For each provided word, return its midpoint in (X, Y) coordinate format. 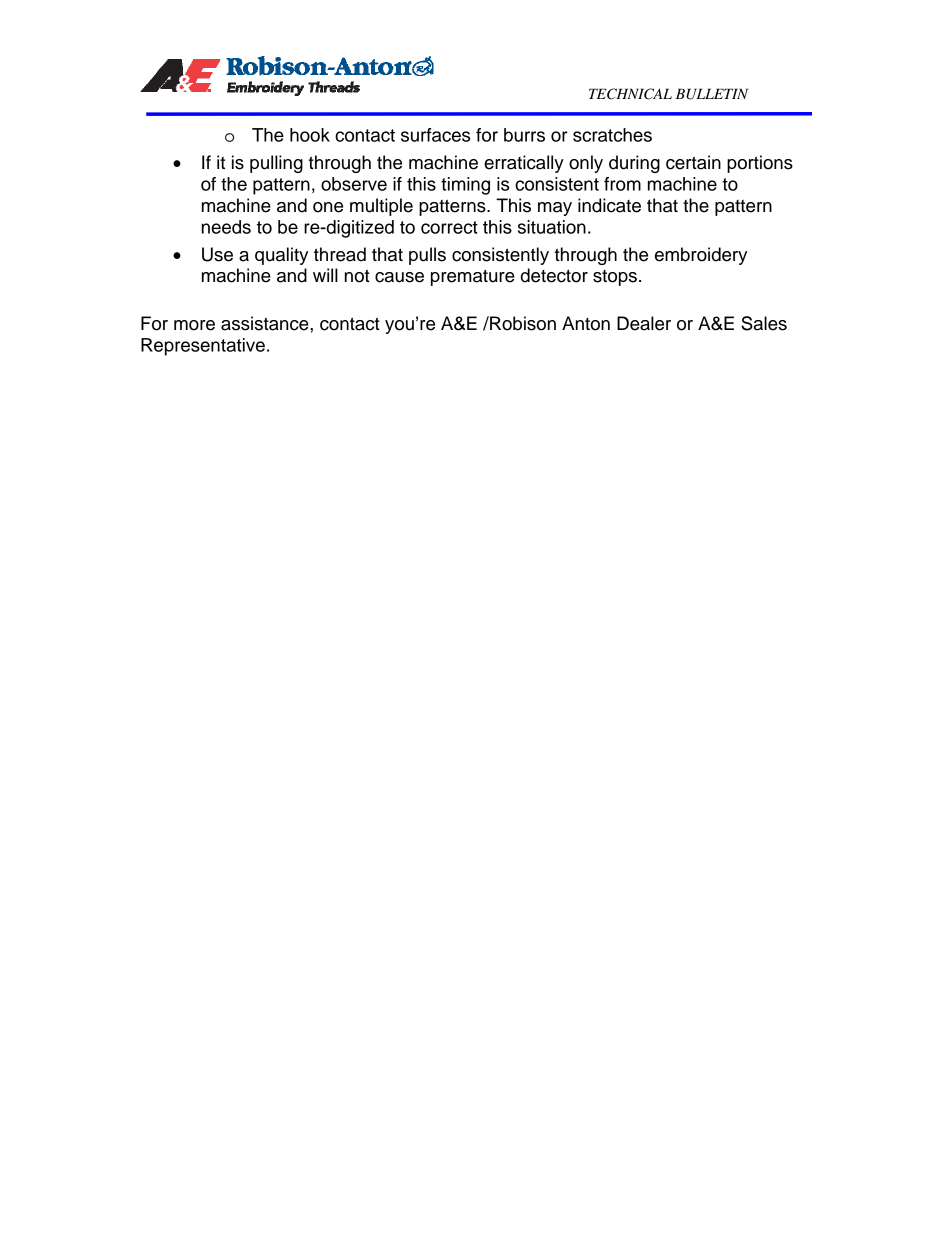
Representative (203, 347)
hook (310, 135)
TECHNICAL (630, 94)
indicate (609, 205)
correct (449, 227)
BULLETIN (712, 94)
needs (226, 227)
